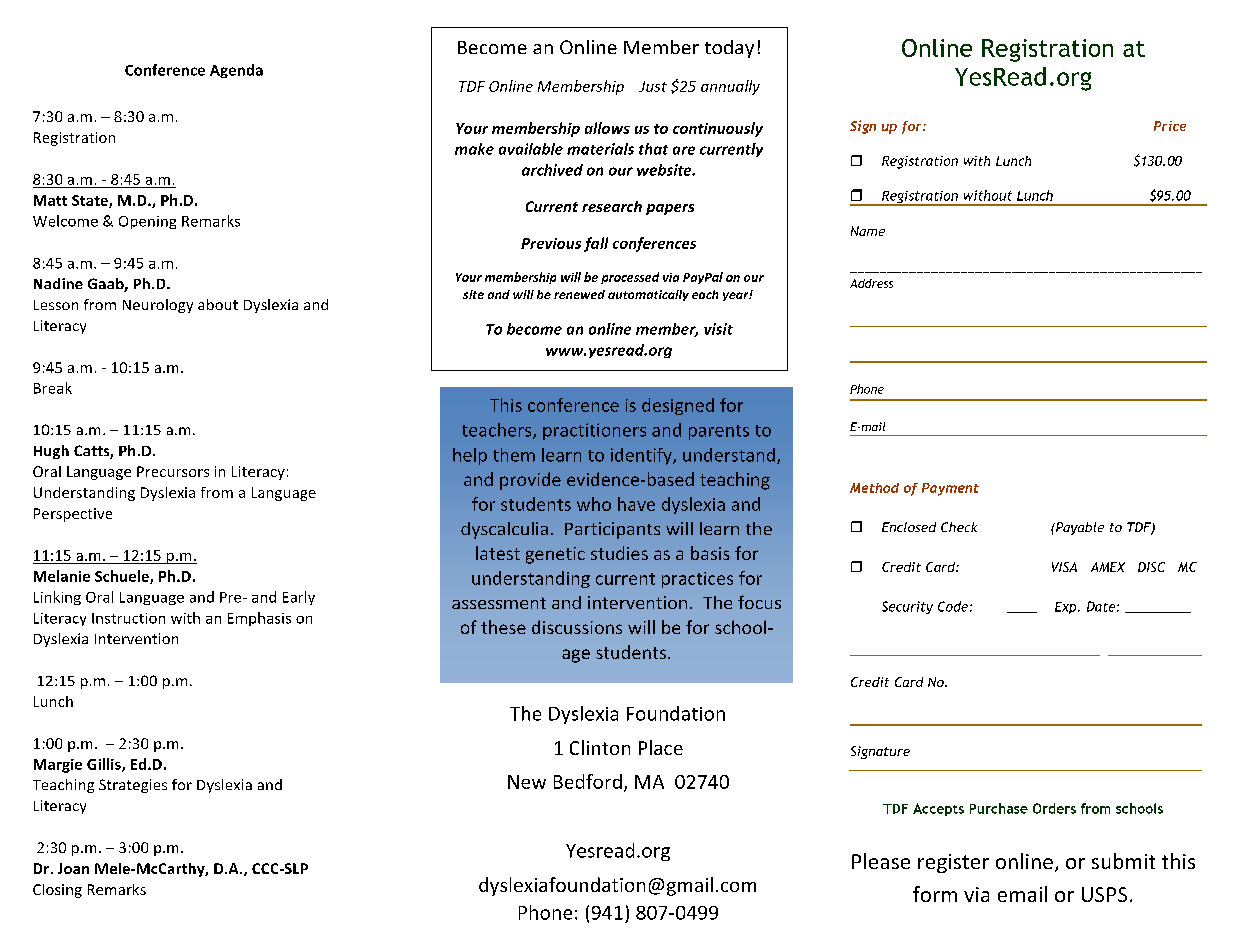 The image size is (1233, 952). What do you see at coordinates (1170, 126) in the screenshot?
I see `Price` at bounding box center [1170, 126].
